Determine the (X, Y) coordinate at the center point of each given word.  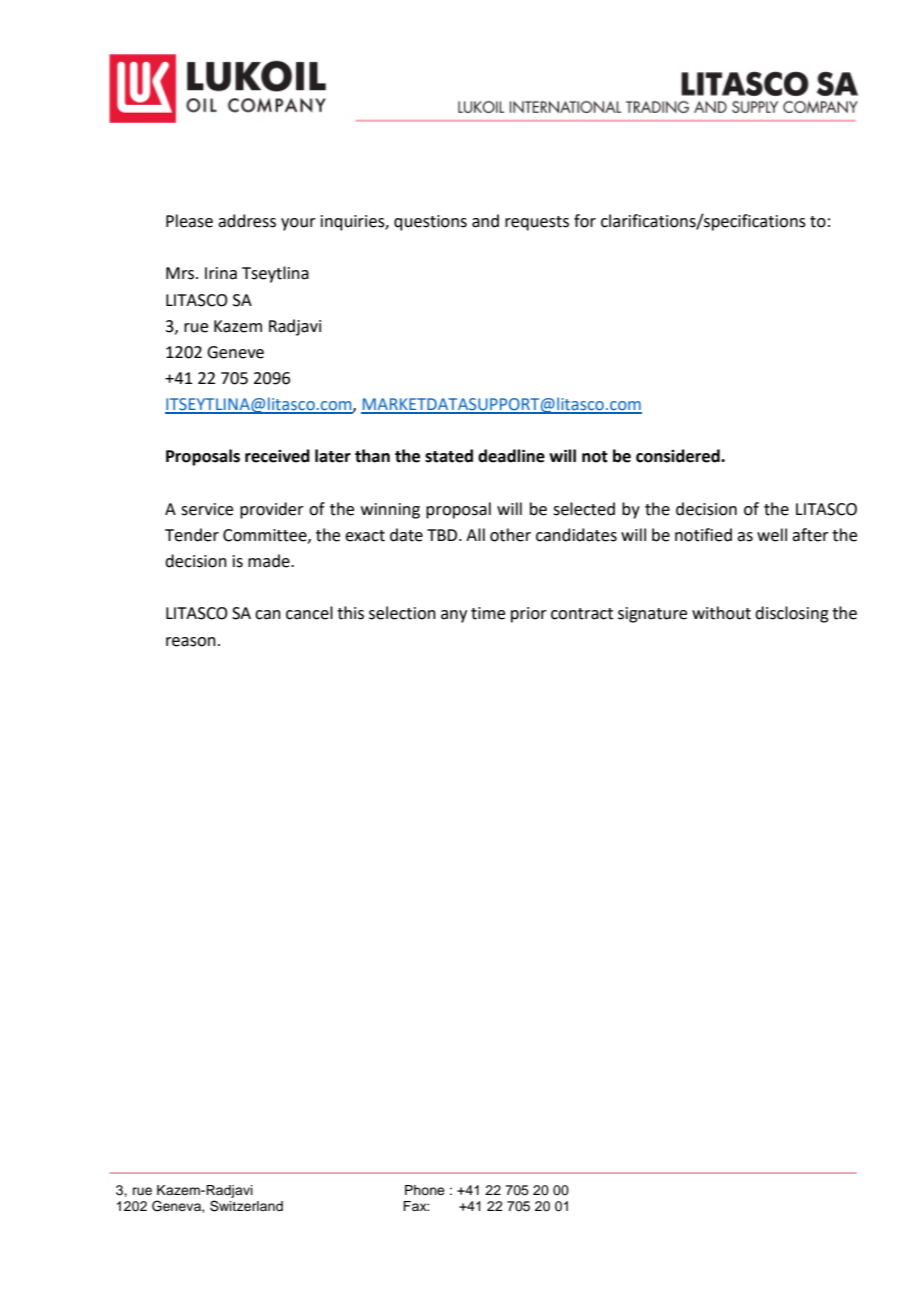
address (247, 221)
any (454, 616)
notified (703, 535)
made (270, 561)
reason (191, 642)
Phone (425, 1190)
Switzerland (246, 1206)
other (510, 535)
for (585, 221)
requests (537, 223)
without (721, 613)
